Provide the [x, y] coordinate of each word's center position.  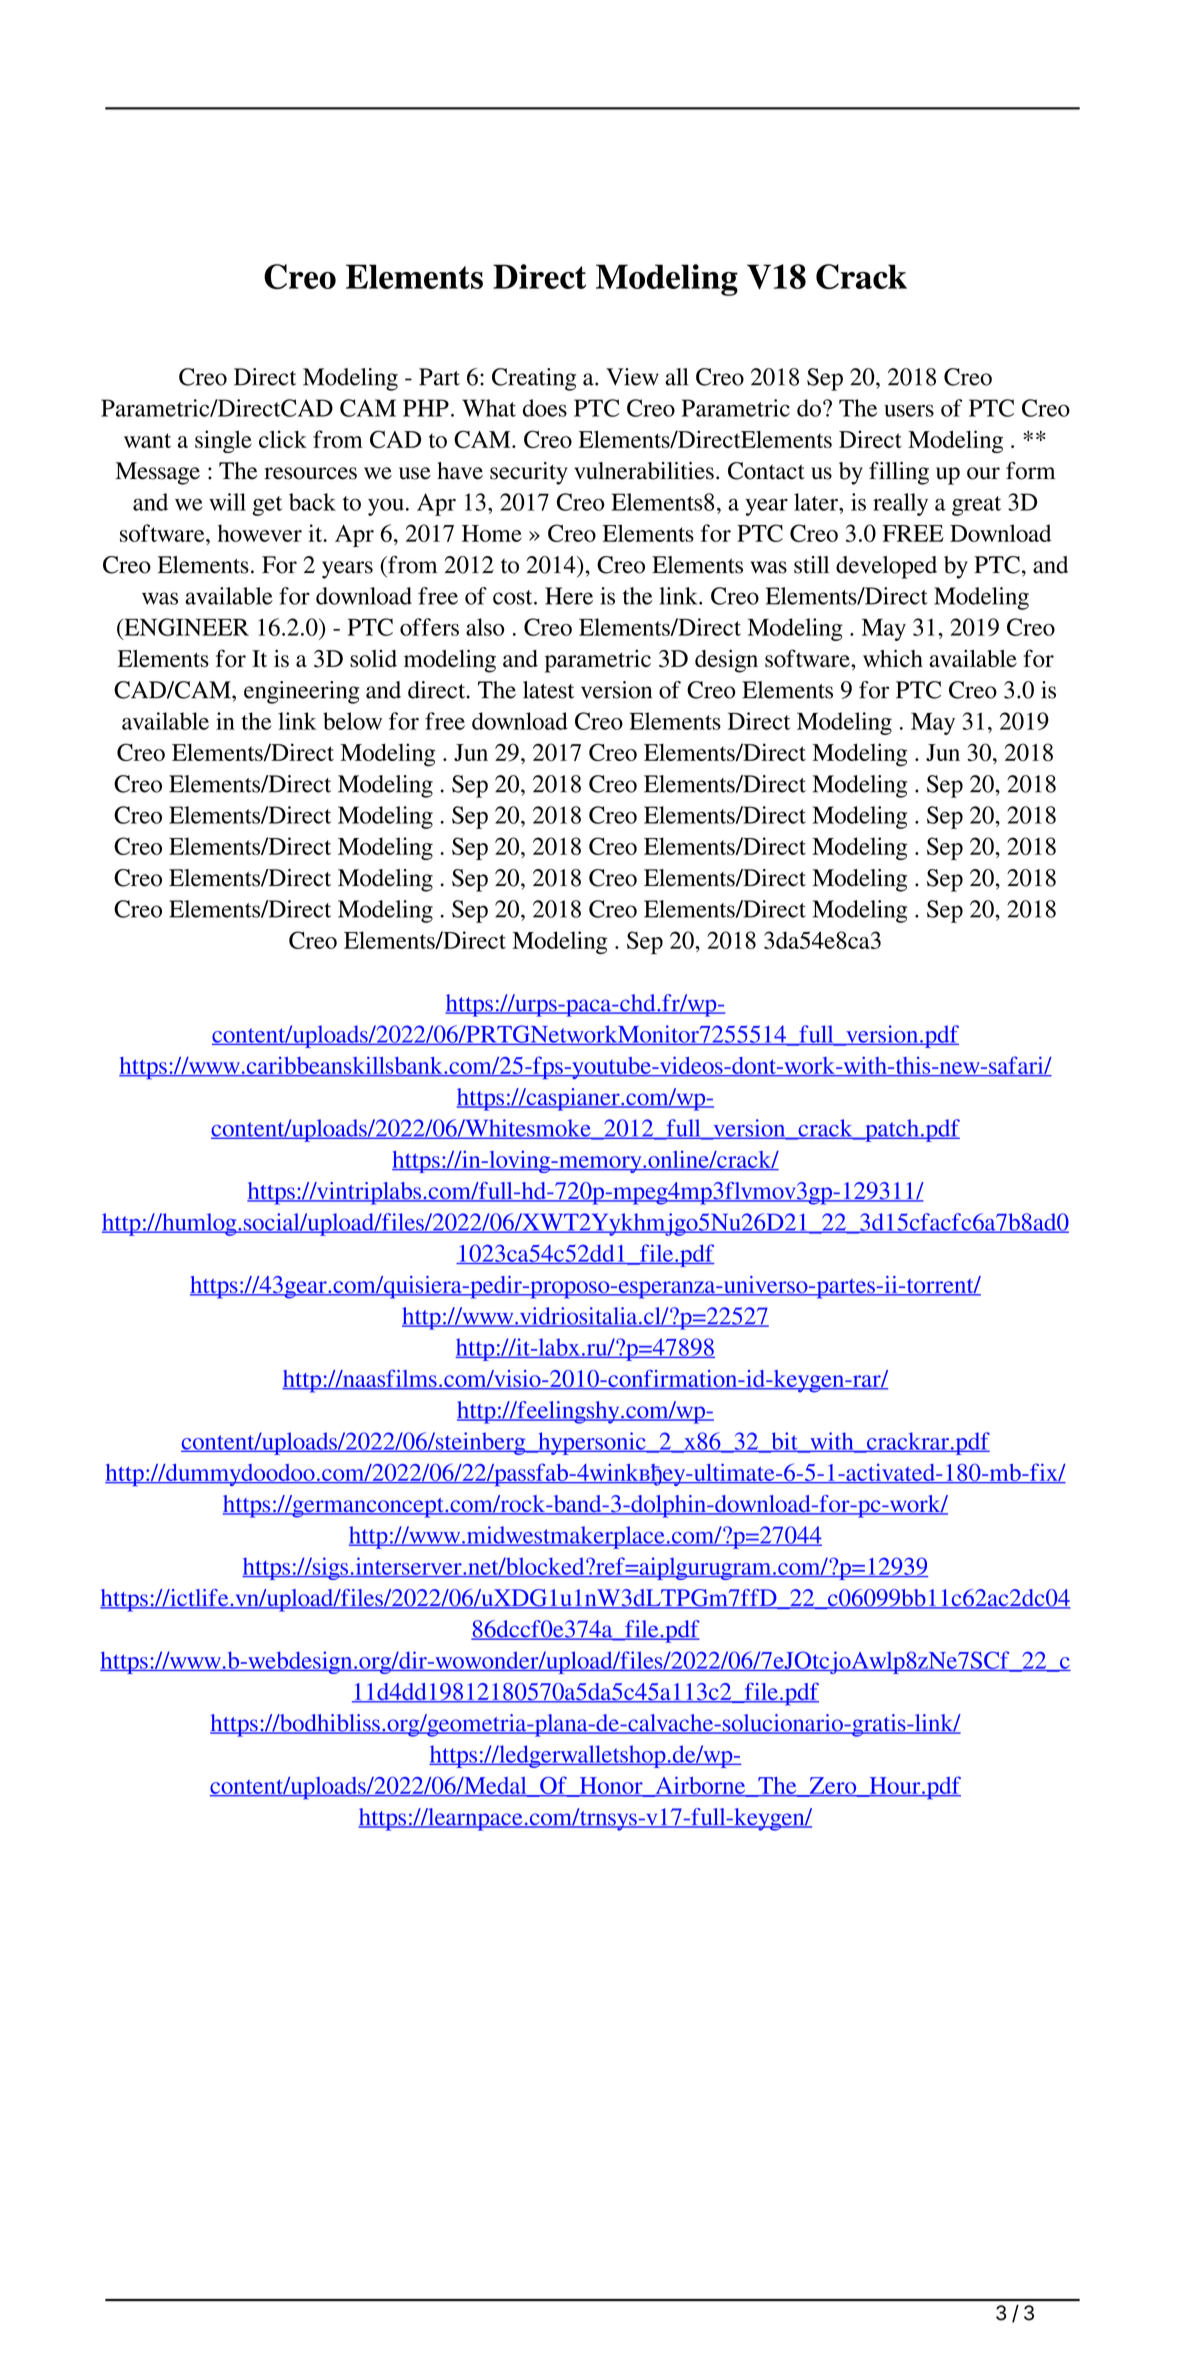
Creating [534, 379]
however [260, 533]
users [909, 410]
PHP [426, 408]
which [893, 658]
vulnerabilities [644, 471]
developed [886, 567]
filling [899, 473]
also [485, 627]
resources [310, 473]
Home [492, 533]
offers [429, 627]
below [352, 721]
